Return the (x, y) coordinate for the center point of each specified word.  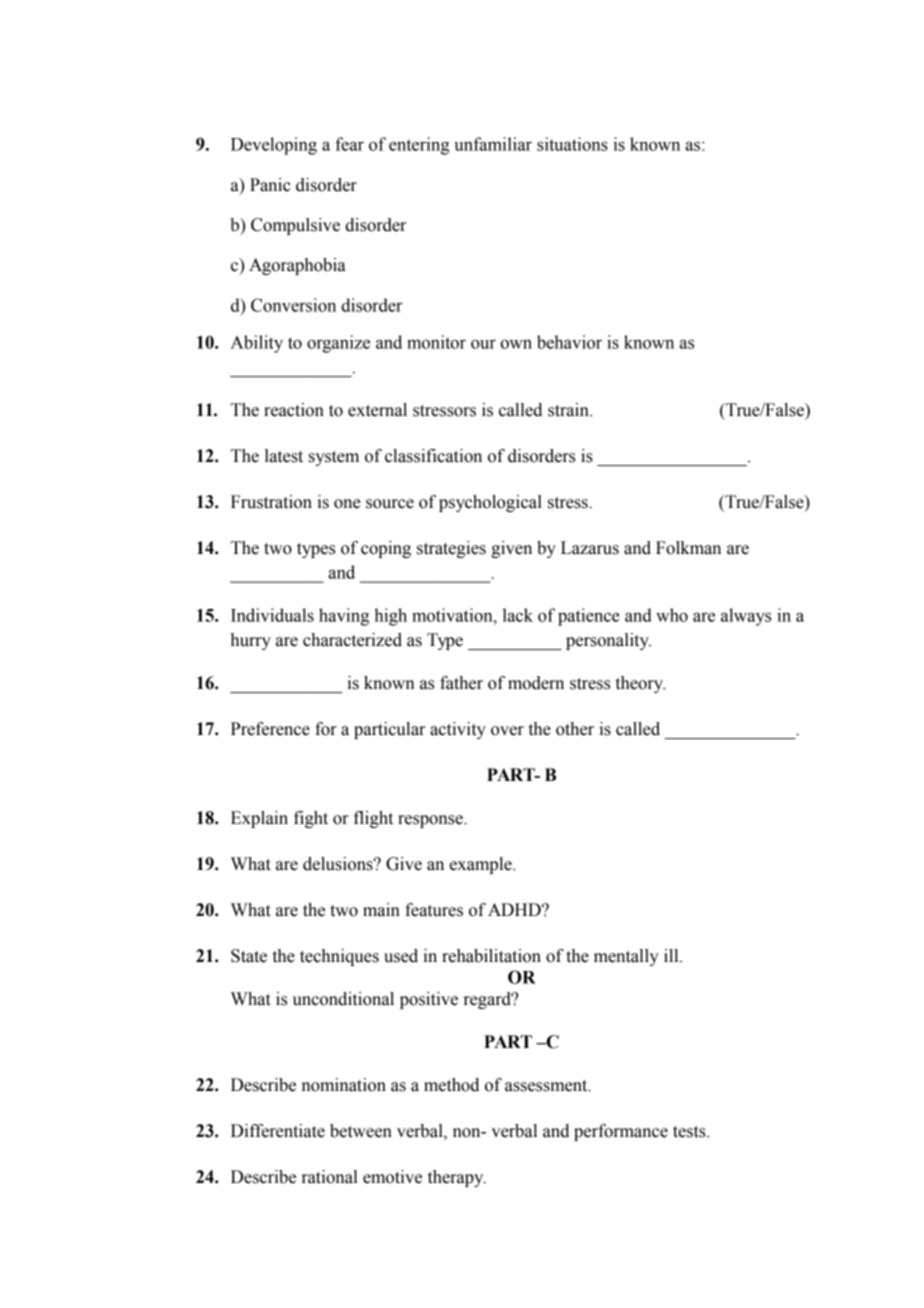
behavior (569, 342)
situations (572, 144)
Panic (270, 185)
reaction (294, 410)
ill (672, 955)
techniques (339, 957)
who (672, 615)
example (482, 865)
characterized (352, 640)
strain (569, 410)
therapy (457, 1178)
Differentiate (278, 1131)
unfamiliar (493, 144)
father (461, 683)
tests (690, 1132)
